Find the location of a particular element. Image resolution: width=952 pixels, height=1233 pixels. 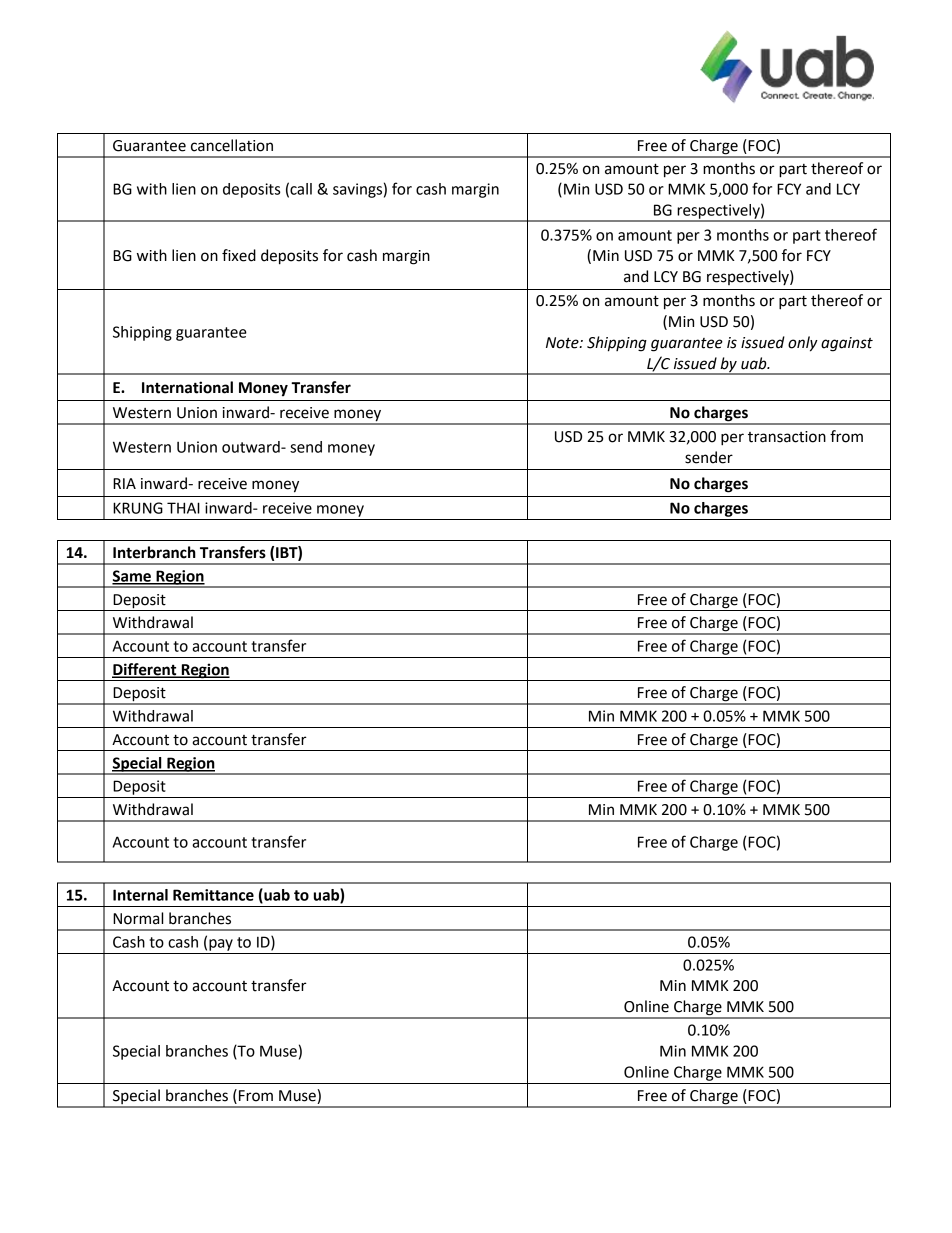

Internal is located at coordinates (140, 895).
